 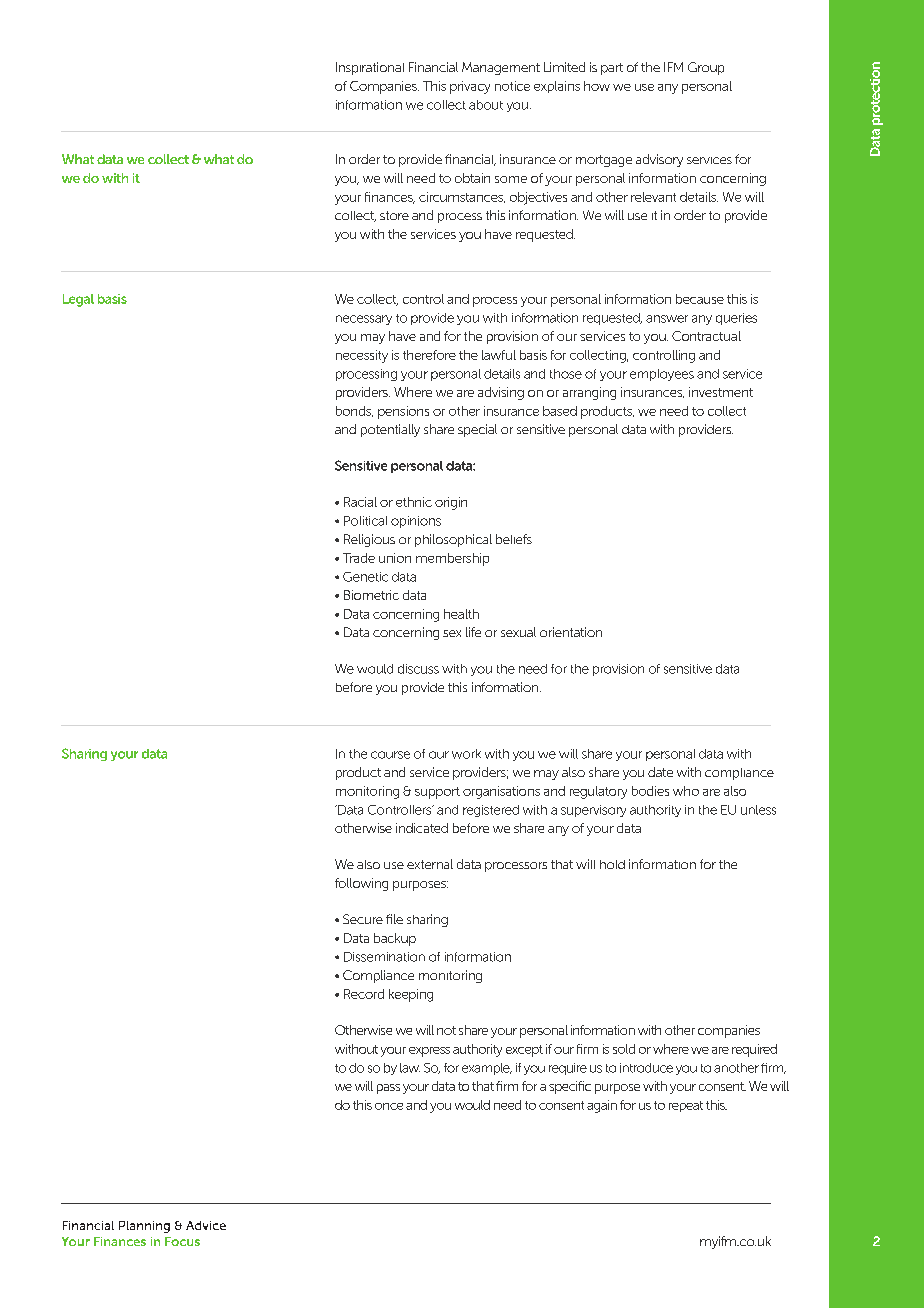 I want to click on pensions, so click(x=403, y=412).
